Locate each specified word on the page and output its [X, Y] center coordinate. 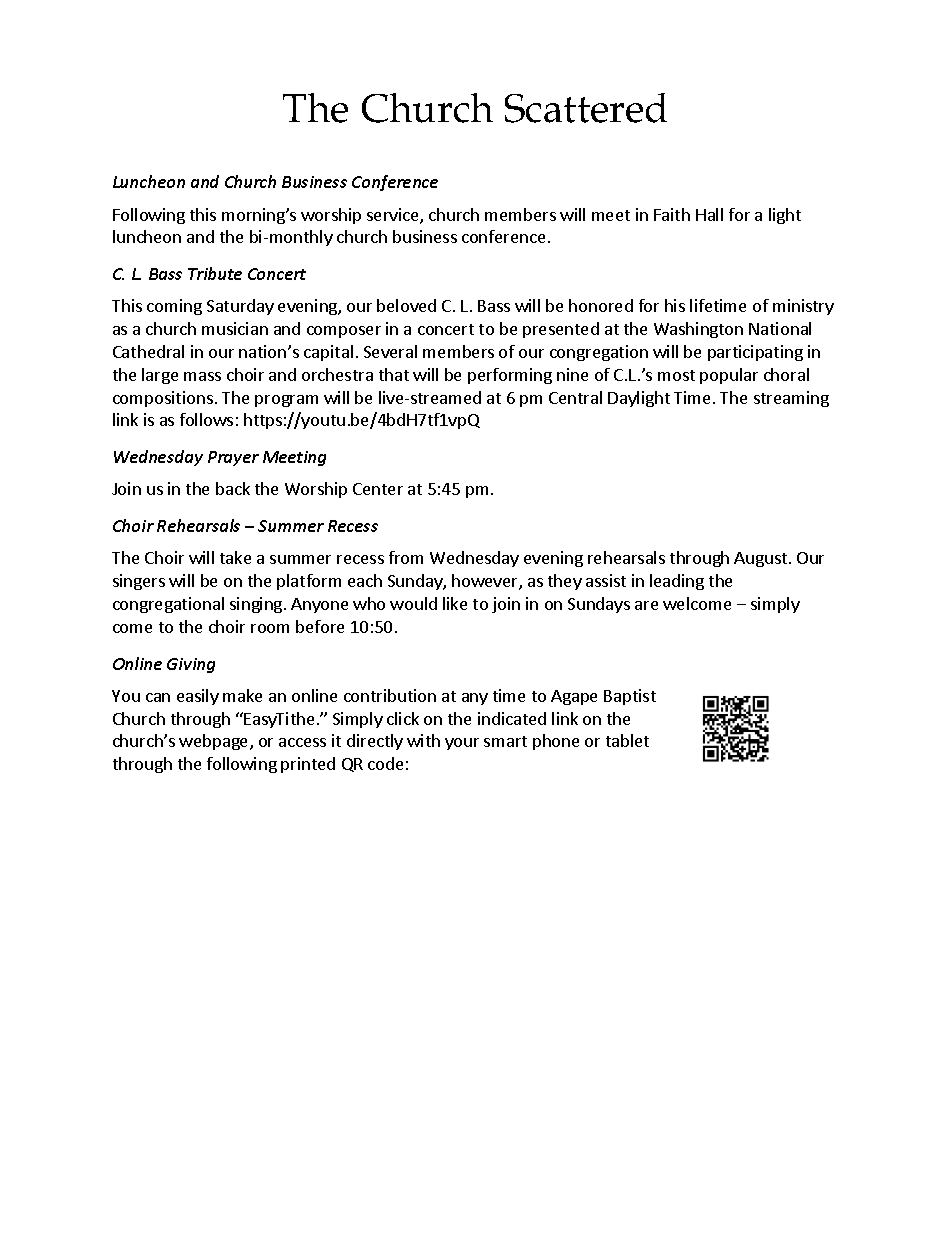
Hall [709, 214]
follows [206, 419]
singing [257, 605]
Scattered [586, 108]
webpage [215, 742]
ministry [803, 307]
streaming [791, 399]
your [462, 744]
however [486, 582]
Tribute [215, 273]
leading [677, 582]
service [394, 216]
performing [510, 376]
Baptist [630, 697]
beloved [406, 305]
